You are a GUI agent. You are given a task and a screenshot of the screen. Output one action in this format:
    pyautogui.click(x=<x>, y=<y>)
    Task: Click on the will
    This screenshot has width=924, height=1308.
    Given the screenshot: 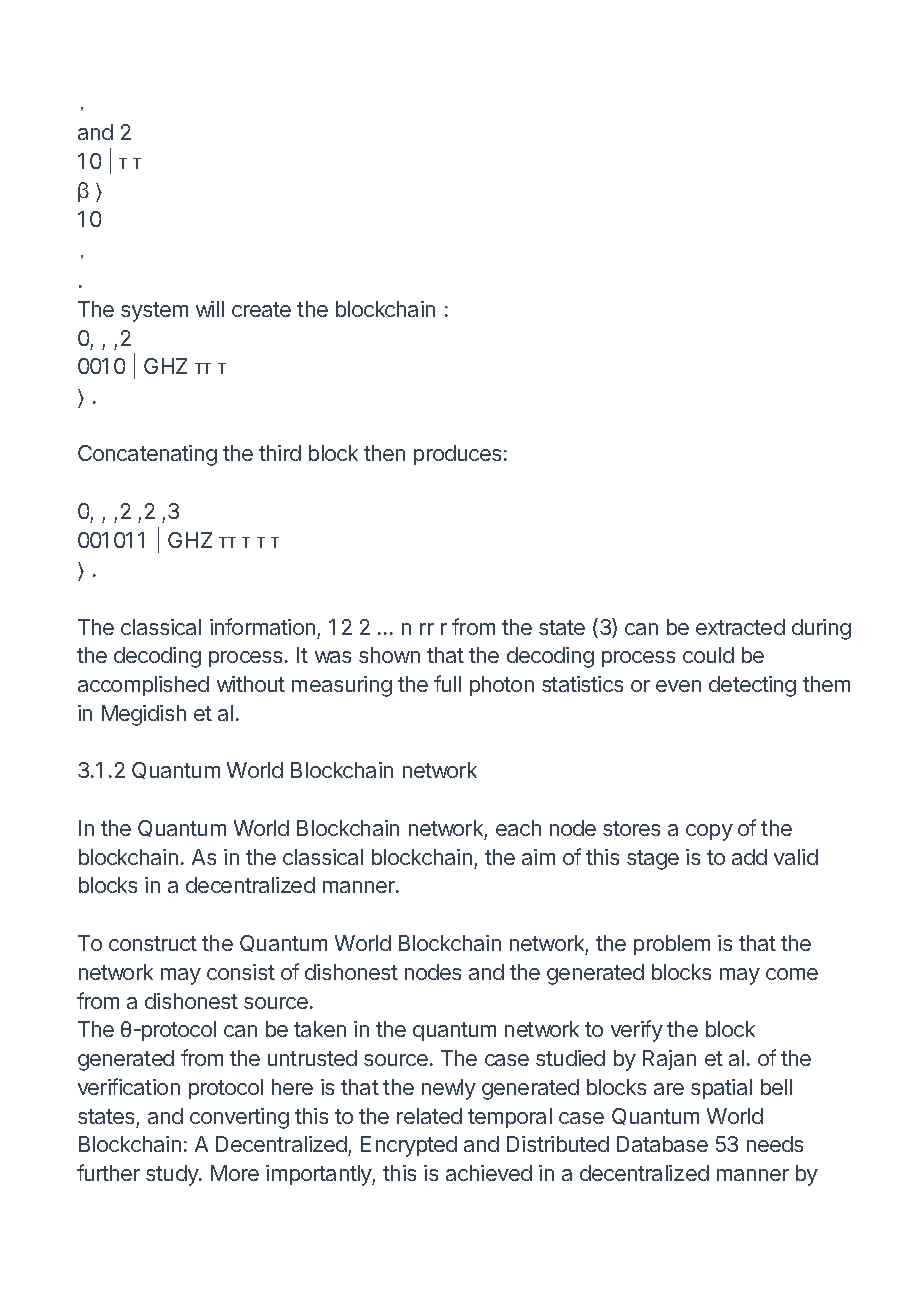 What is the action you would take?
    pyautogui.click(x=210, y=309)
